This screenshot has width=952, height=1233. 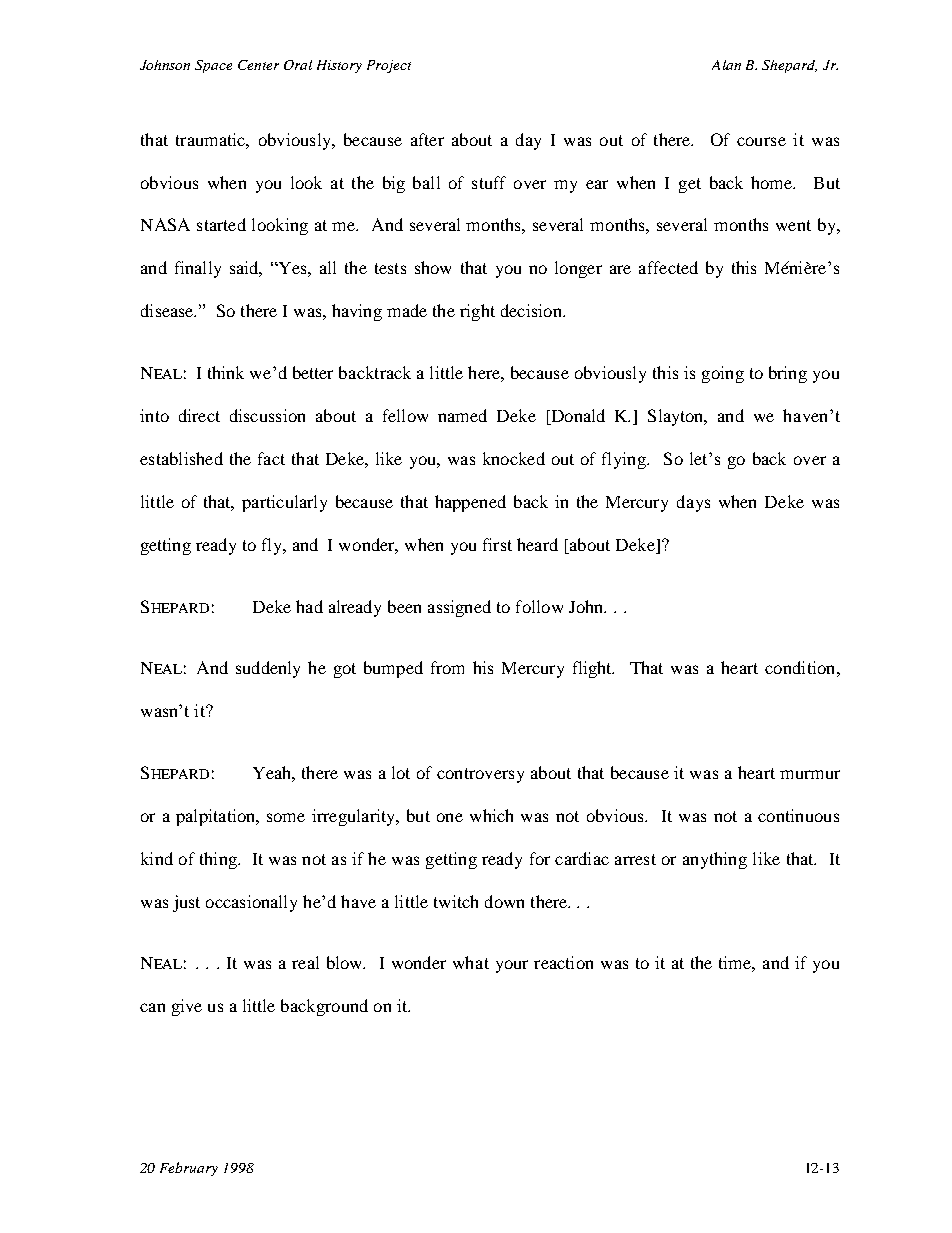 What do you see at coordinates (798, 815) in the screenshot?
I see `continuous` at bounding box center [798, 815].
